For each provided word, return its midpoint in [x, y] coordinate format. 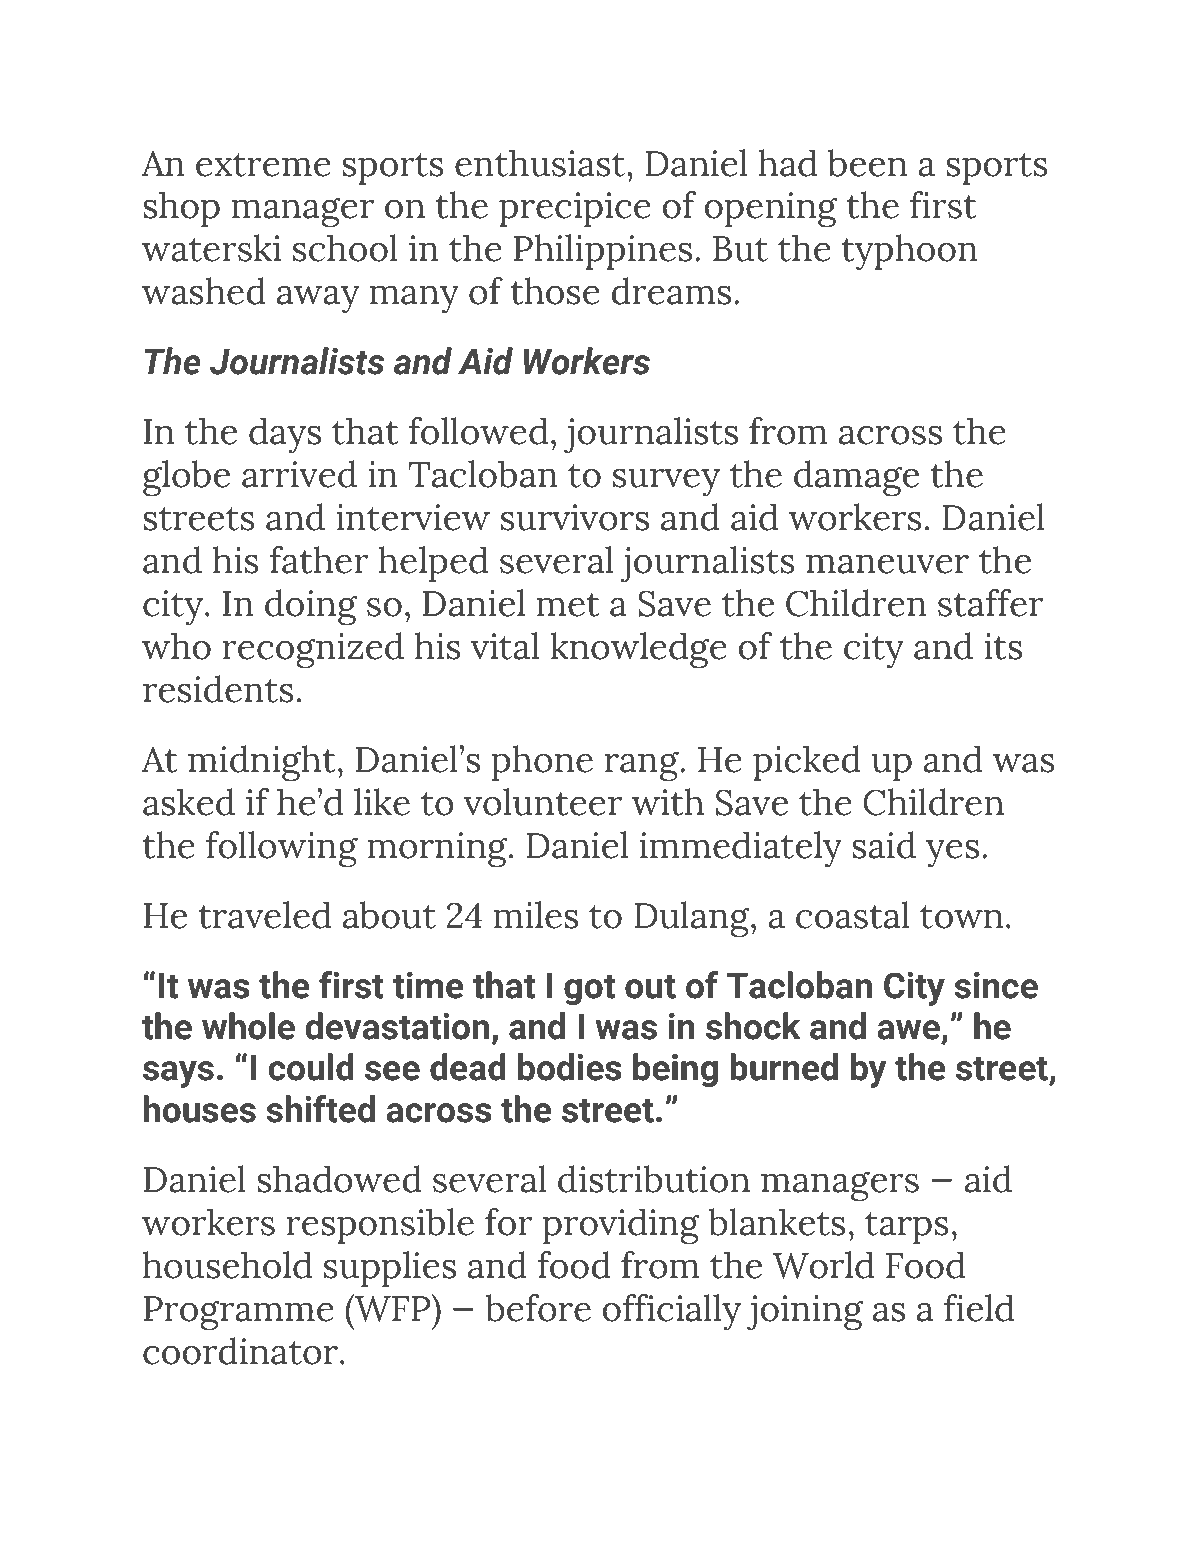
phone [542, 763]
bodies [570, 1067]
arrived [299, 474]
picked [807, 763]
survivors [575, 517]
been [867, 163]
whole [248, 1026]
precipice [575, 209]
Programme [239, 1313]
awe [909, 1030]
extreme [263, 165]
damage [856, 478]
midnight [262, 763]
